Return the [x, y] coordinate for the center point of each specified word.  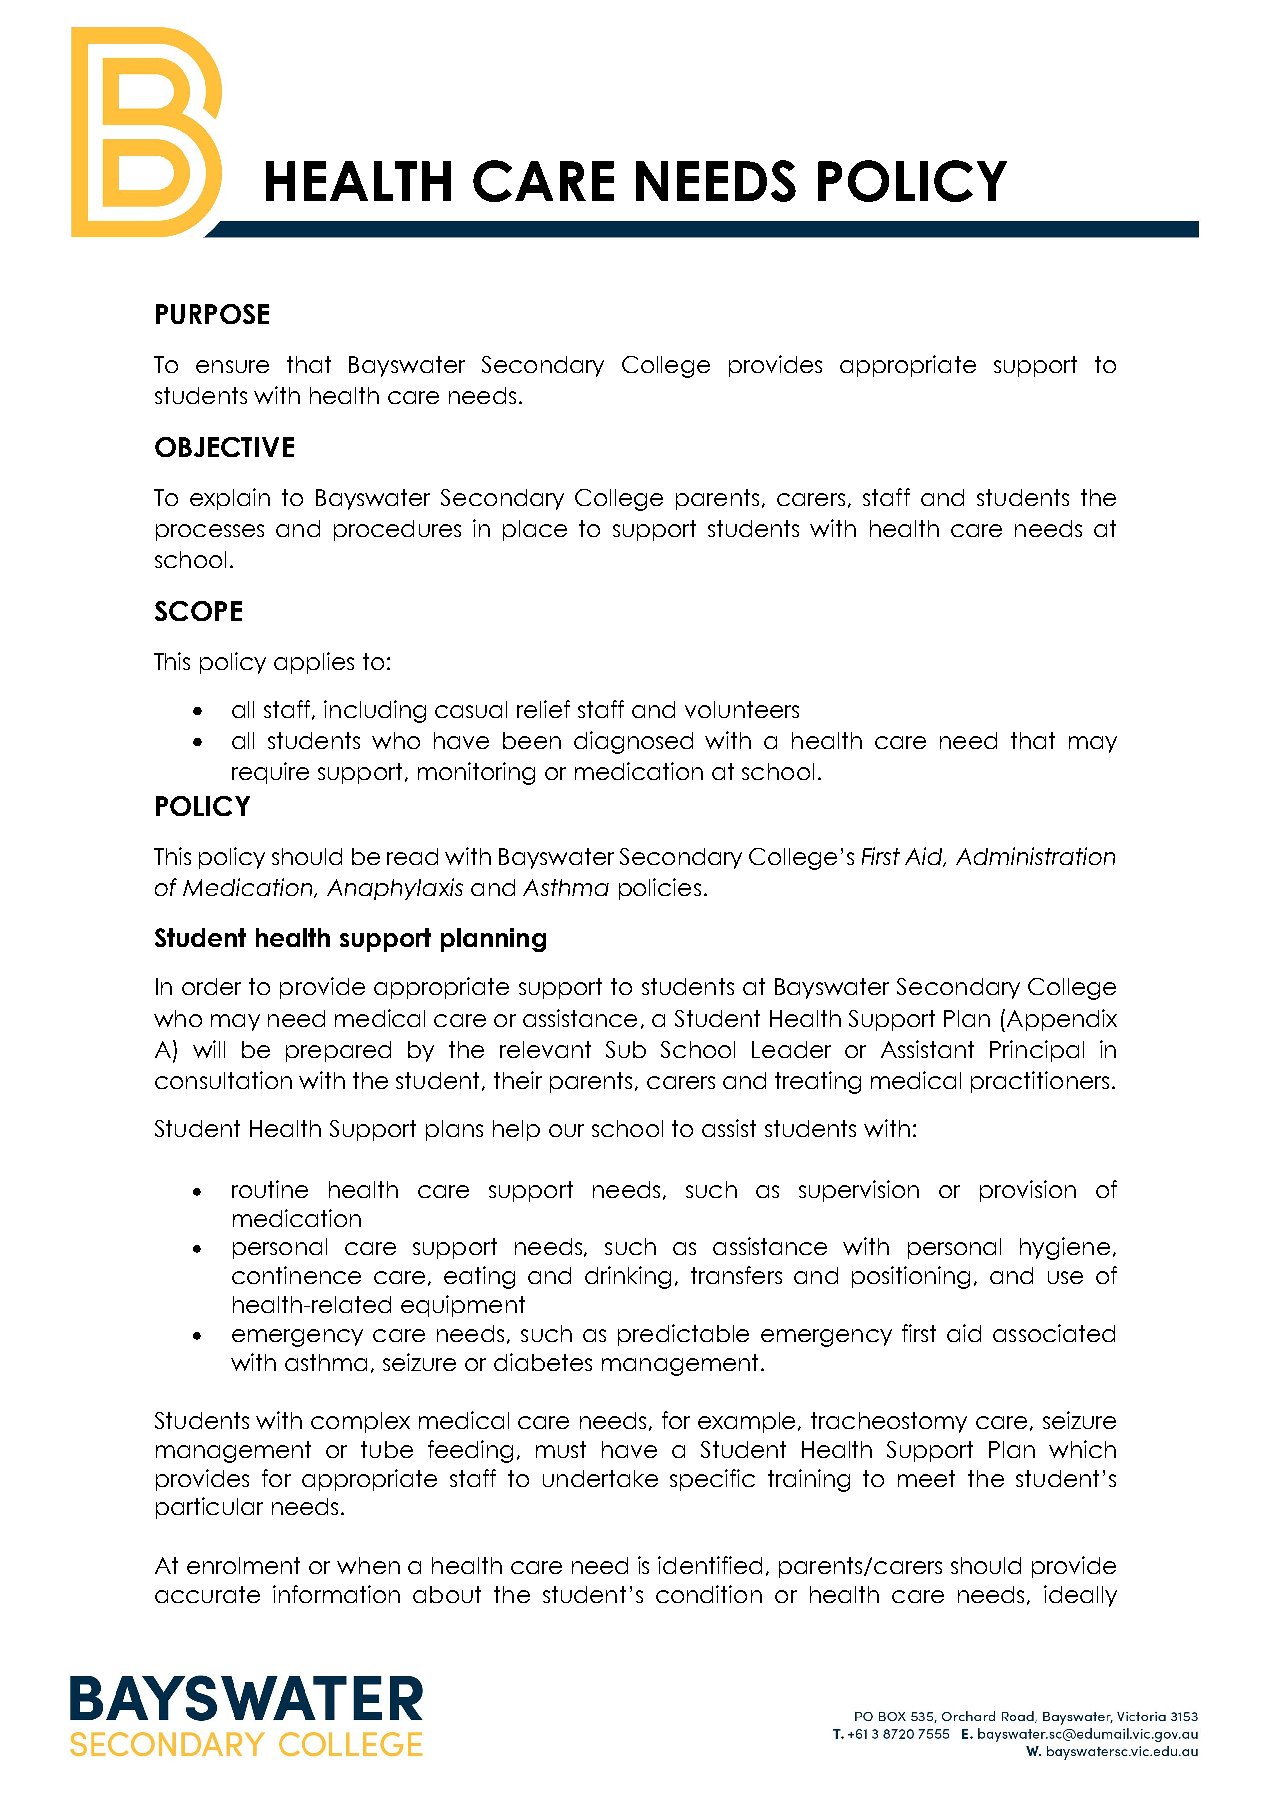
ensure [232, 366]
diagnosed [633, 742]
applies [314, 663]
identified [710, 1565]
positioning [911, 1277]
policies [660, 889]
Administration [1035, 856]
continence [296, 1275]
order [211, 986]
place [535, 530]
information [336, 1594]
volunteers [742, 709]
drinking [628, 1277]
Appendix [1060, 1020]
